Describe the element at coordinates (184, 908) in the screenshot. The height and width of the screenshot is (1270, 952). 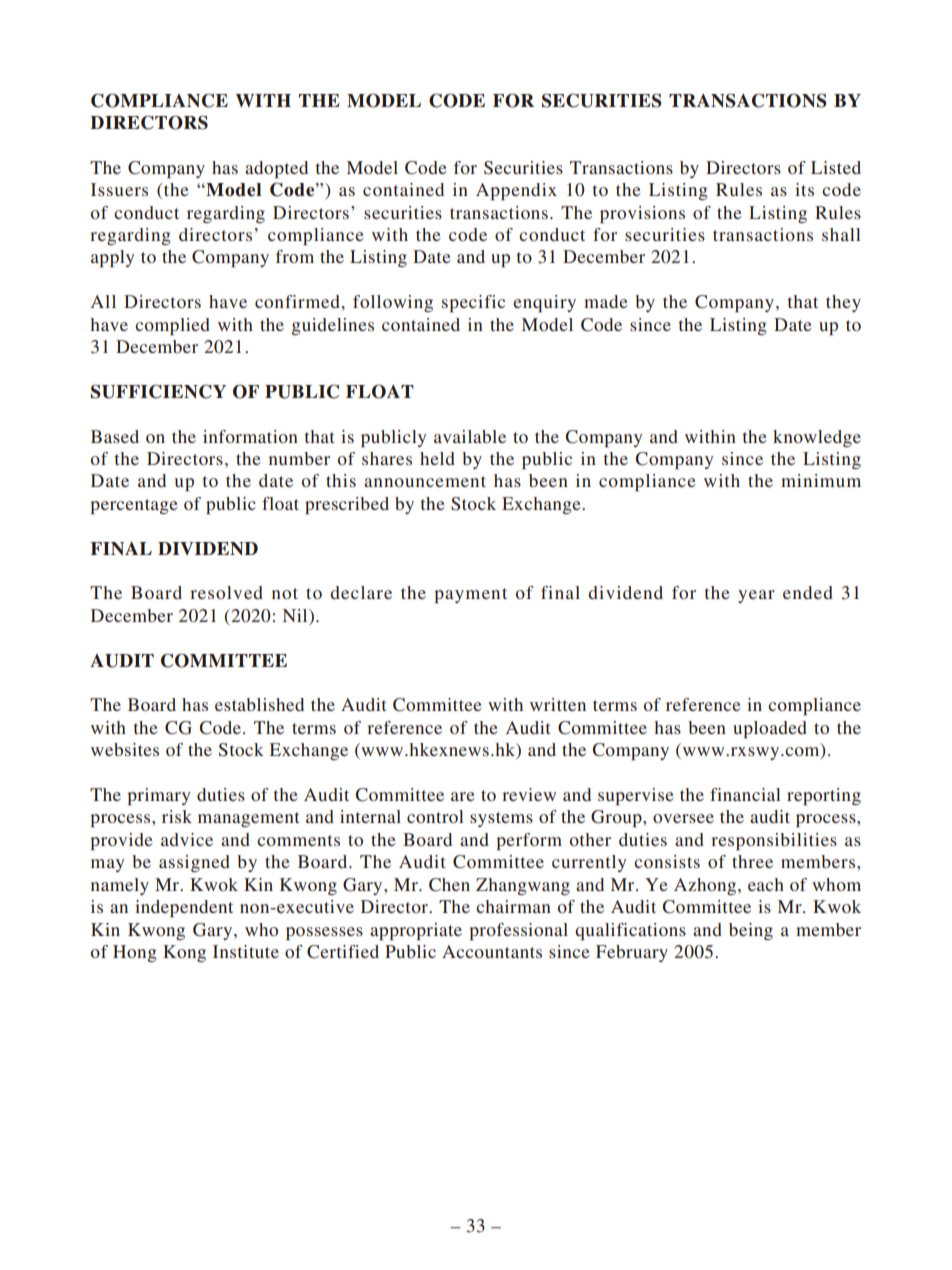
I see `independent` at that location.
